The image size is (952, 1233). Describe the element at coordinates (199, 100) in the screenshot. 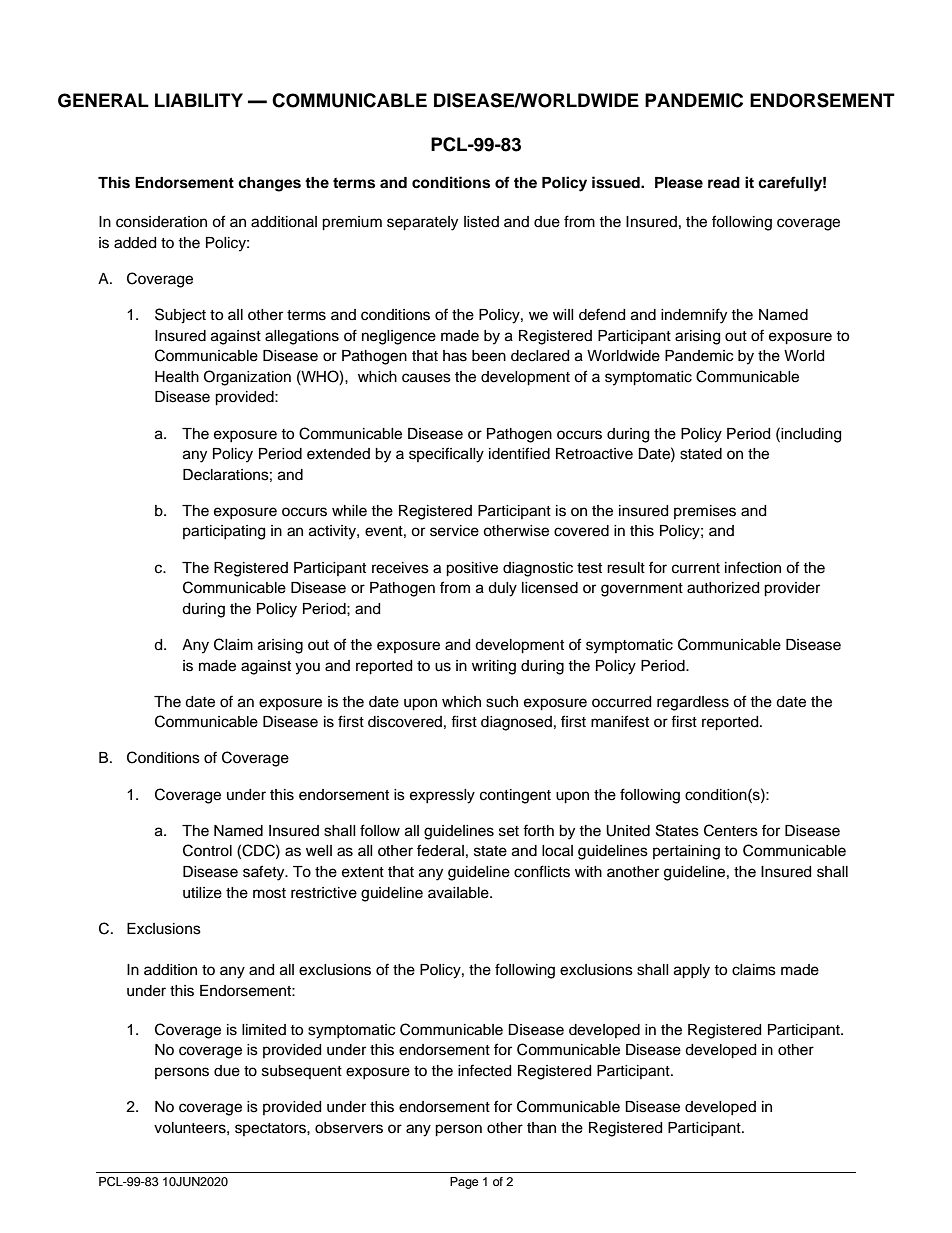

I see `LIABILITY` at that location.
